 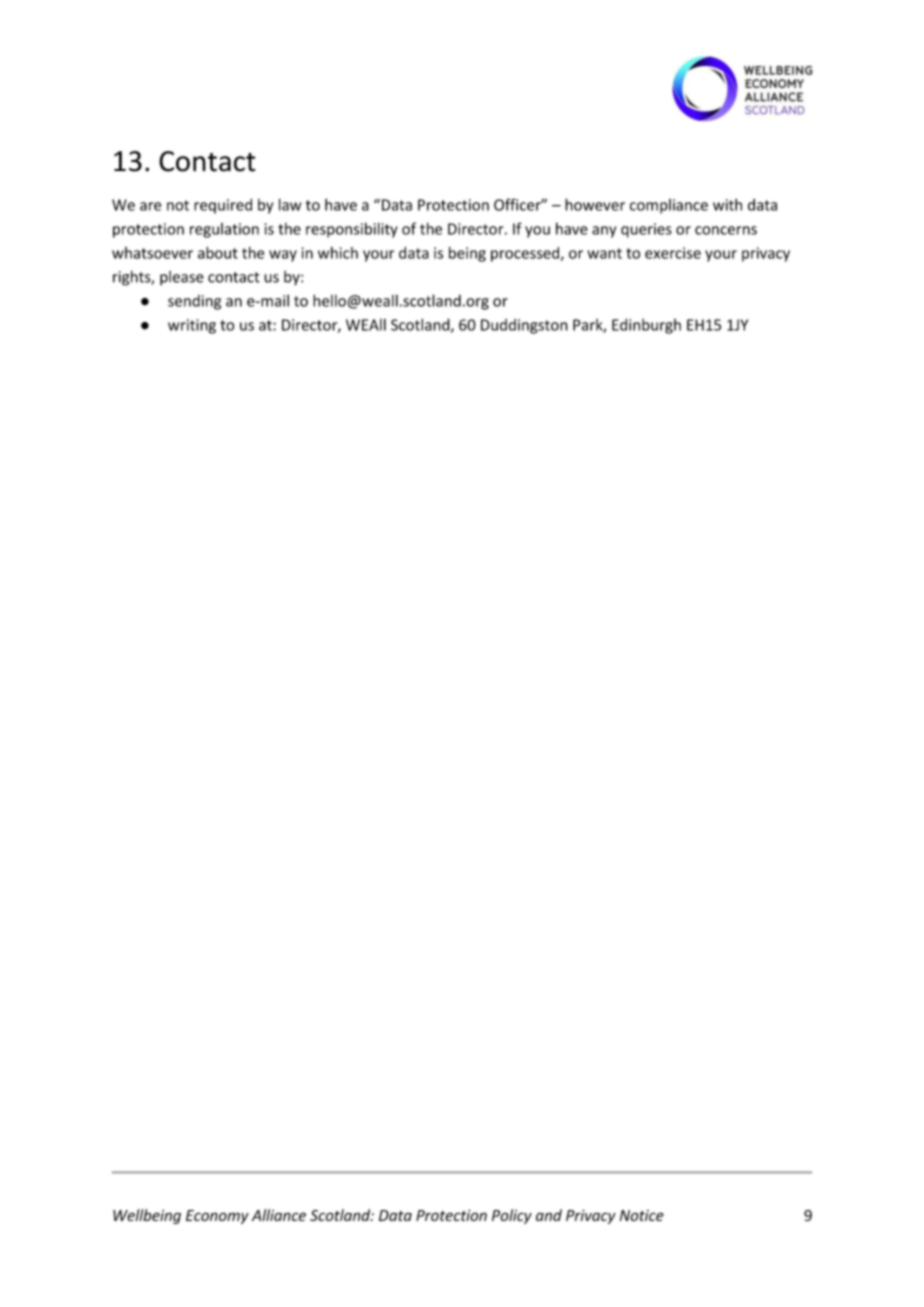 What do you see at coordinates (217, 1217) in the document?
I see `Economy` at bounding box center [217, 1217].
